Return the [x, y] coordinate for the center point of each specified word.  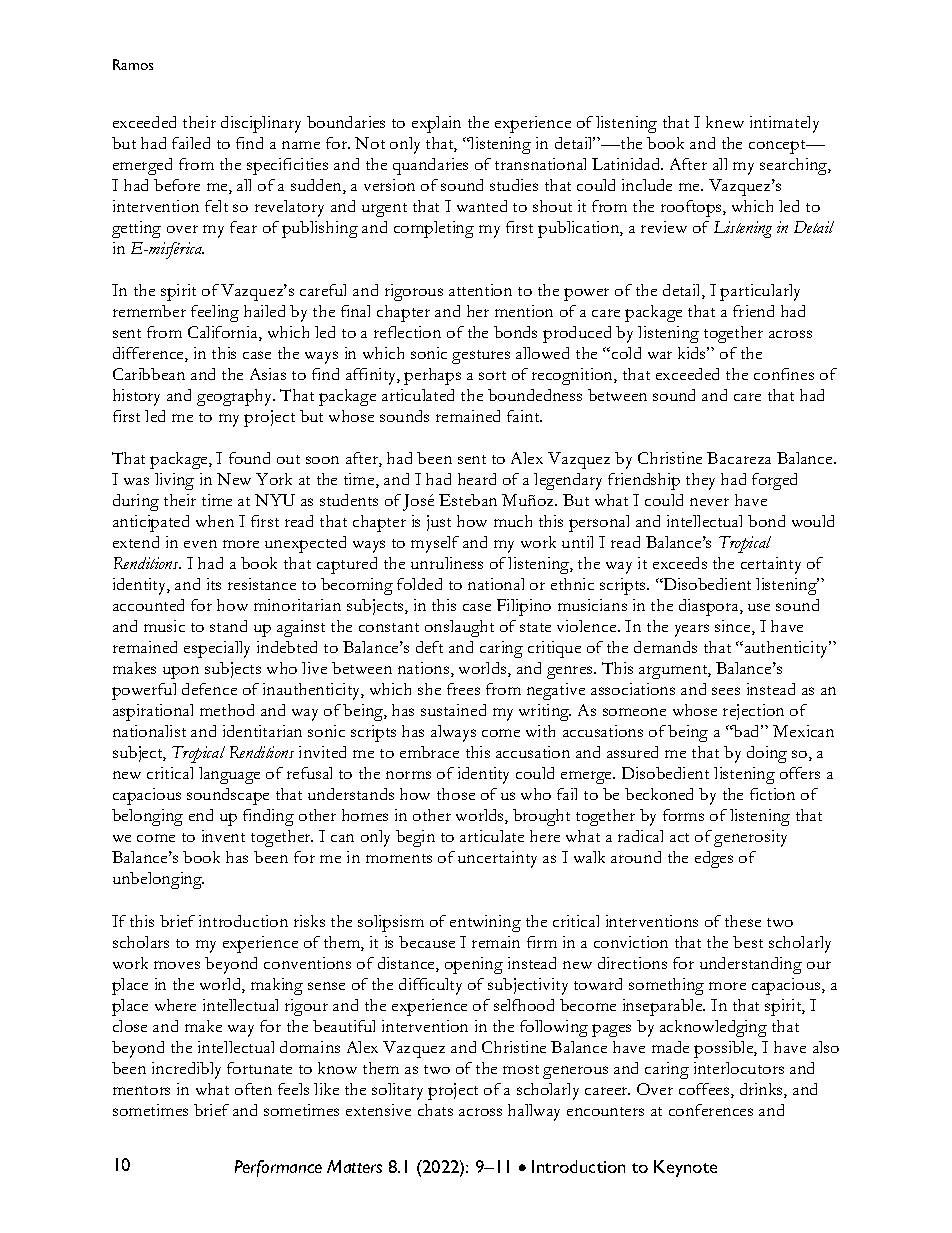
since [734, 627]
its [214, 584]
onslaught [459, 628]
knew [725, 122]
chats [435, 1110]
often [253, 1089]
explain [436, 124]
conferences [711, 1110]
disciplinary [261, 124]
